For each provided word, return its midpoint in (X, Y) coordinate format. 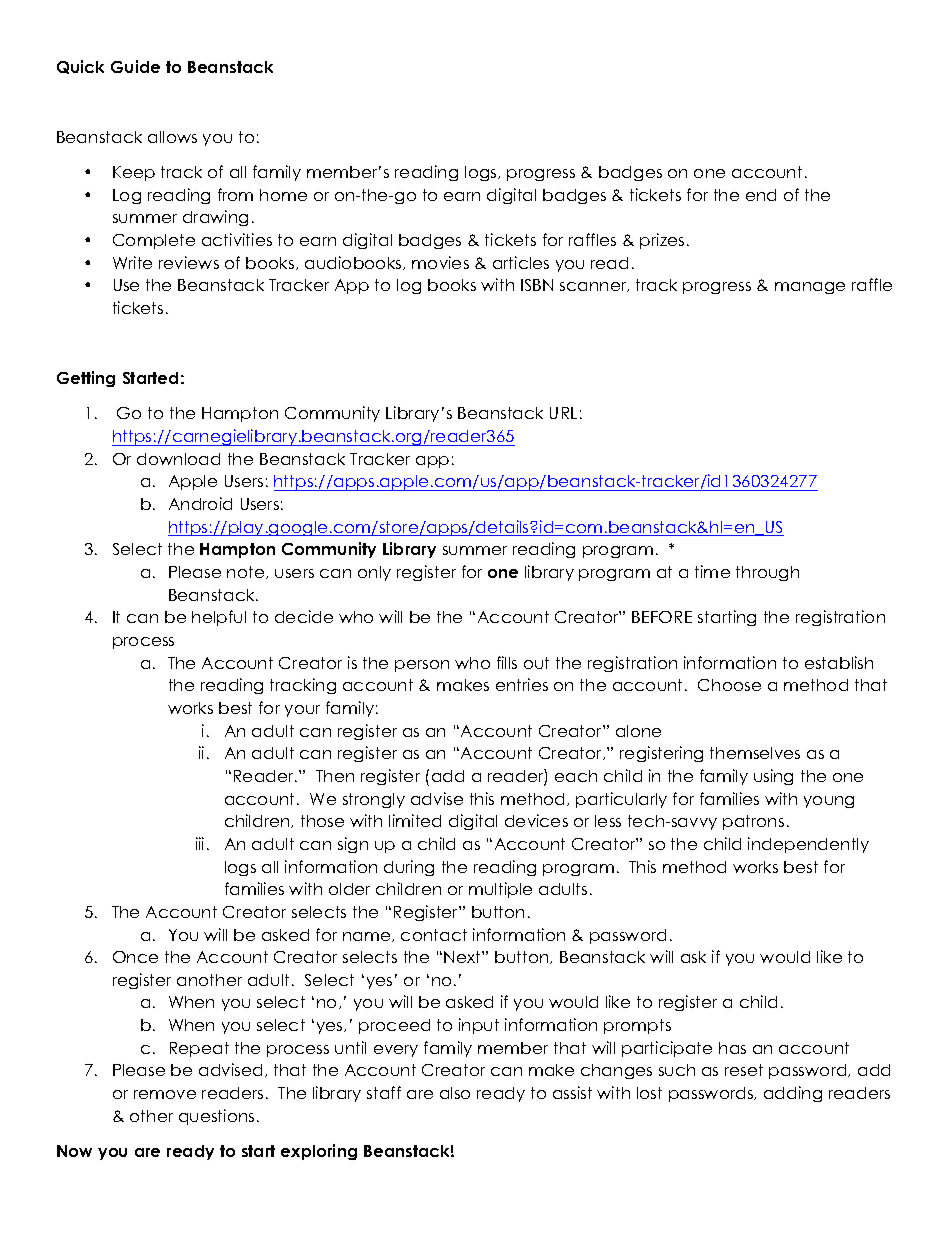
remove (165, 1094)
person (422, 666)
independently (808, 845)
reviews (189, 262)
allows (172, 137)
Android (200, 503)
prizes (662, 241)
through (767, 573)
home (283, 195)
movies (440, 262)
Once (135, 957)
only (374, 573)
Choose (729, 685)
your (302, 711)
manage (810, 288)
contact (434, 935)
